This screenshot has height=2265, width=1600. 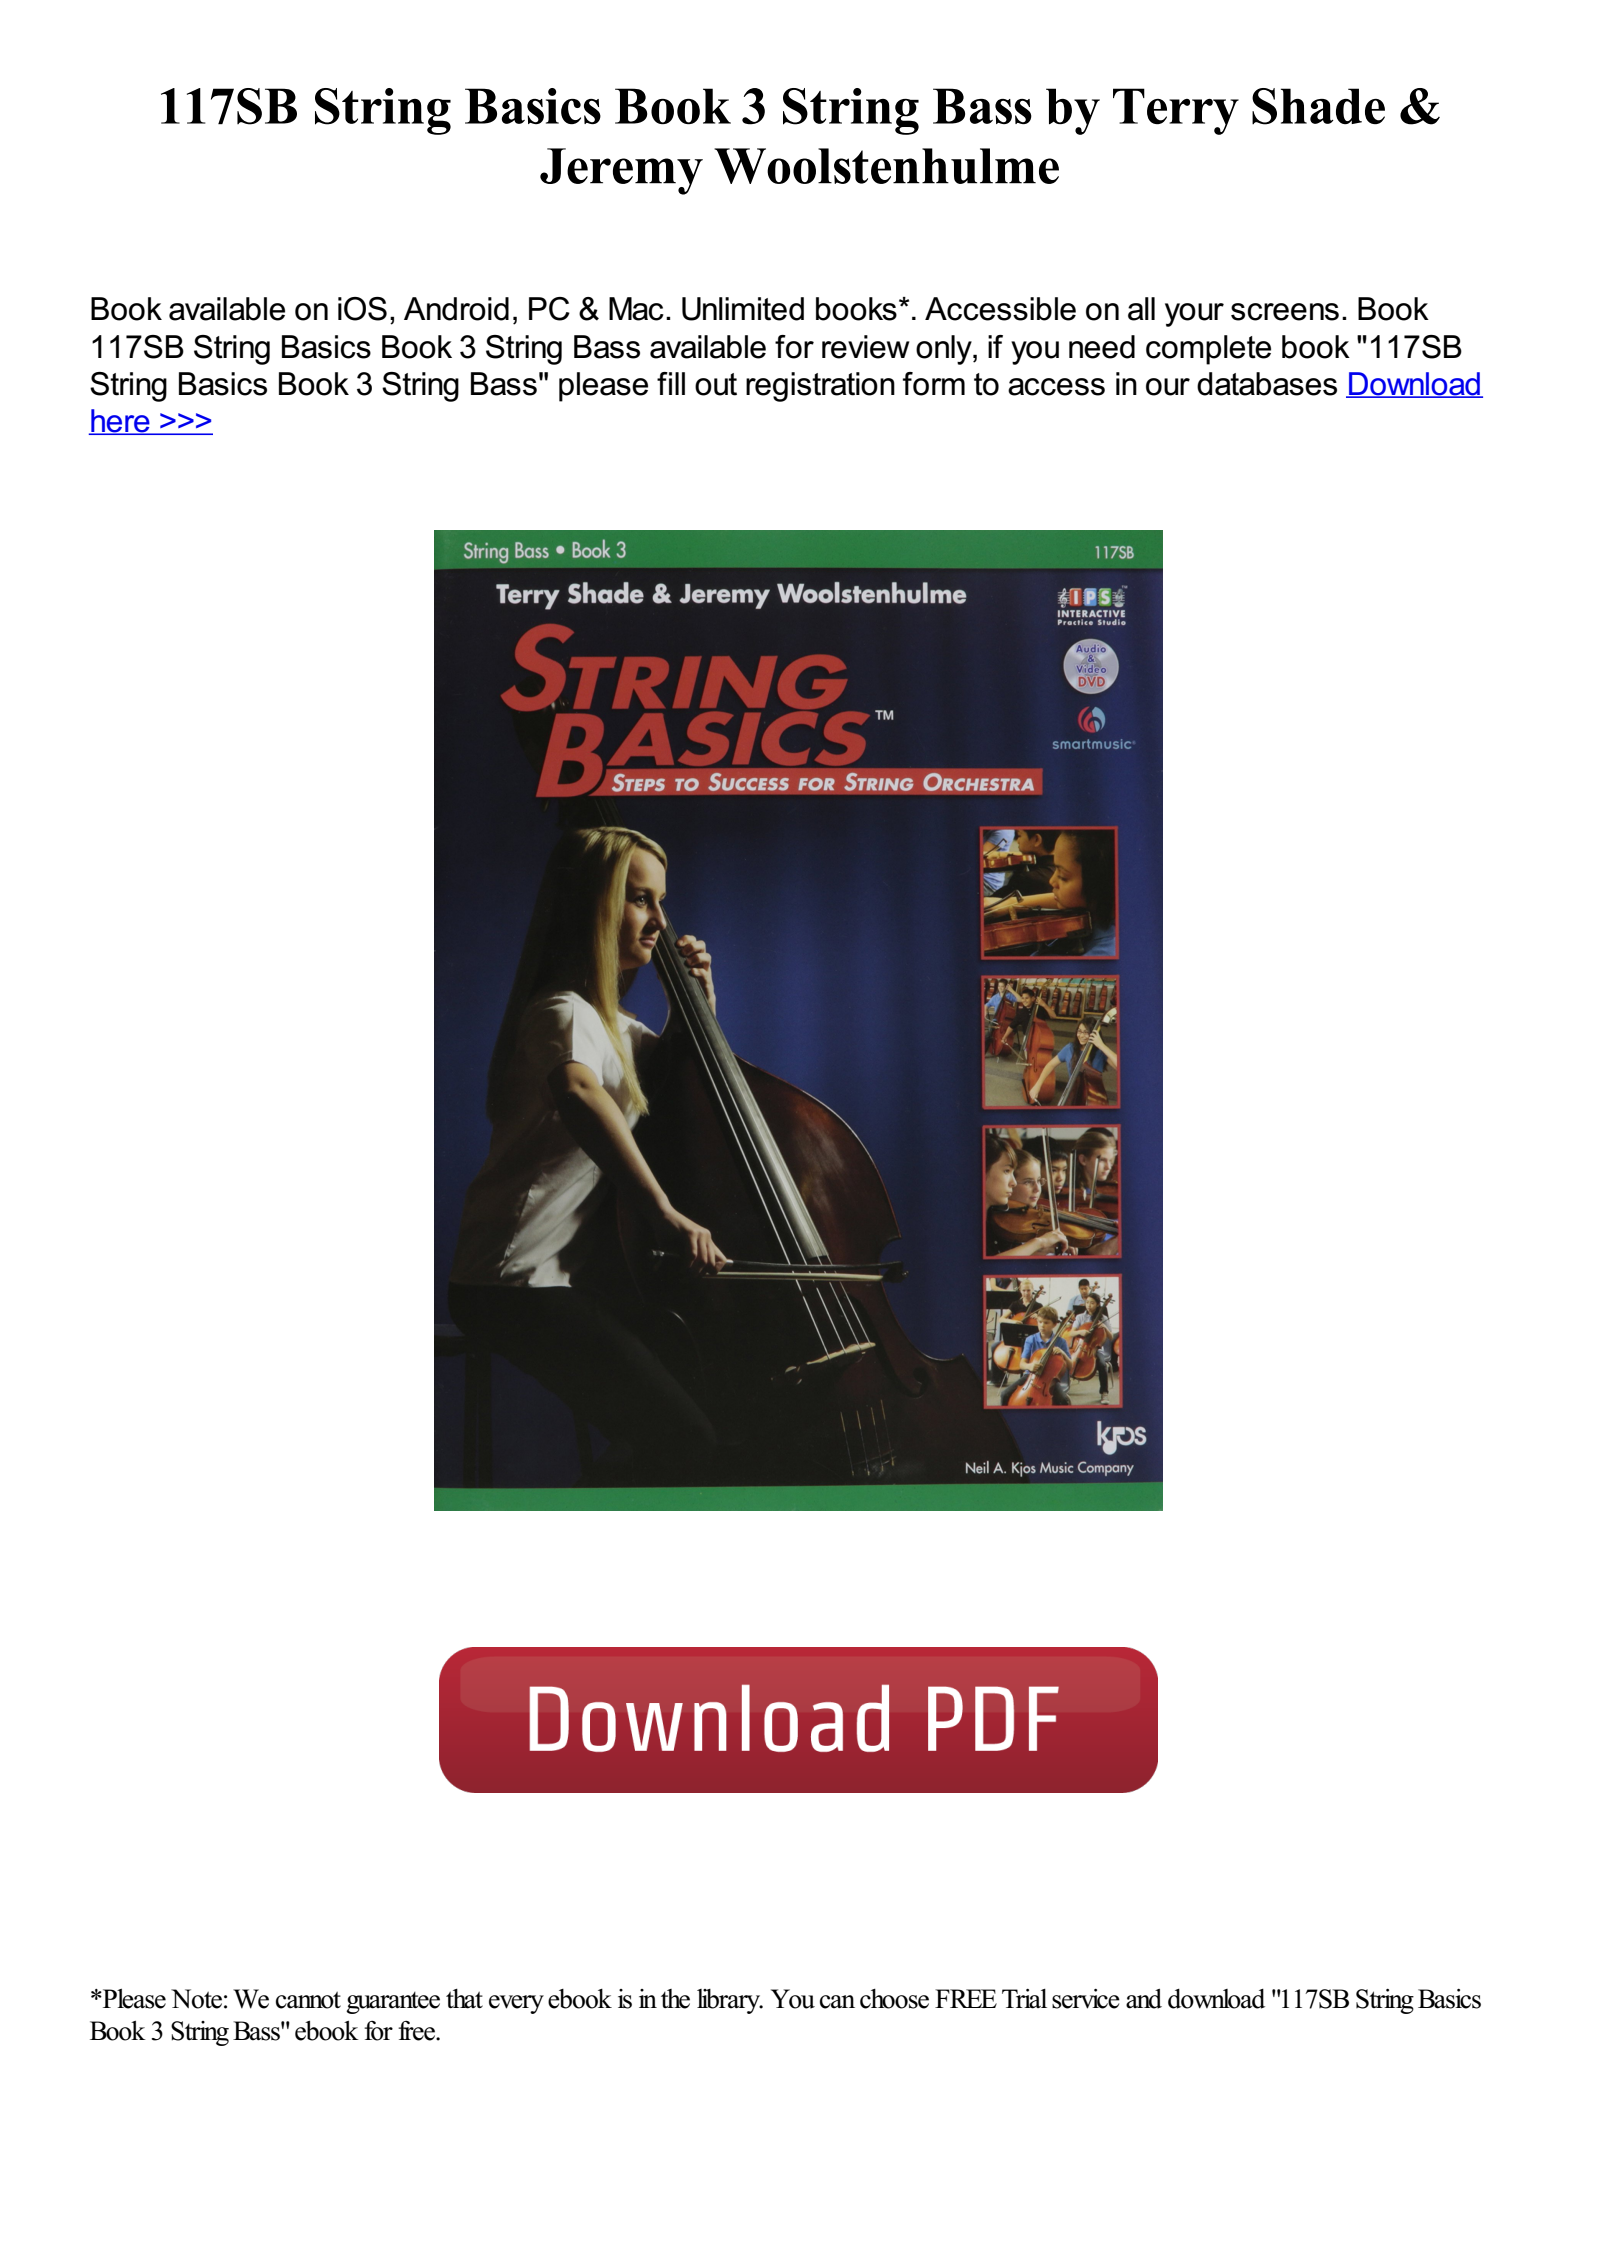 What do you see at coordinates (1208, 350) in the screenshot?
I see `complete` at bounding box center [1208, 350].
